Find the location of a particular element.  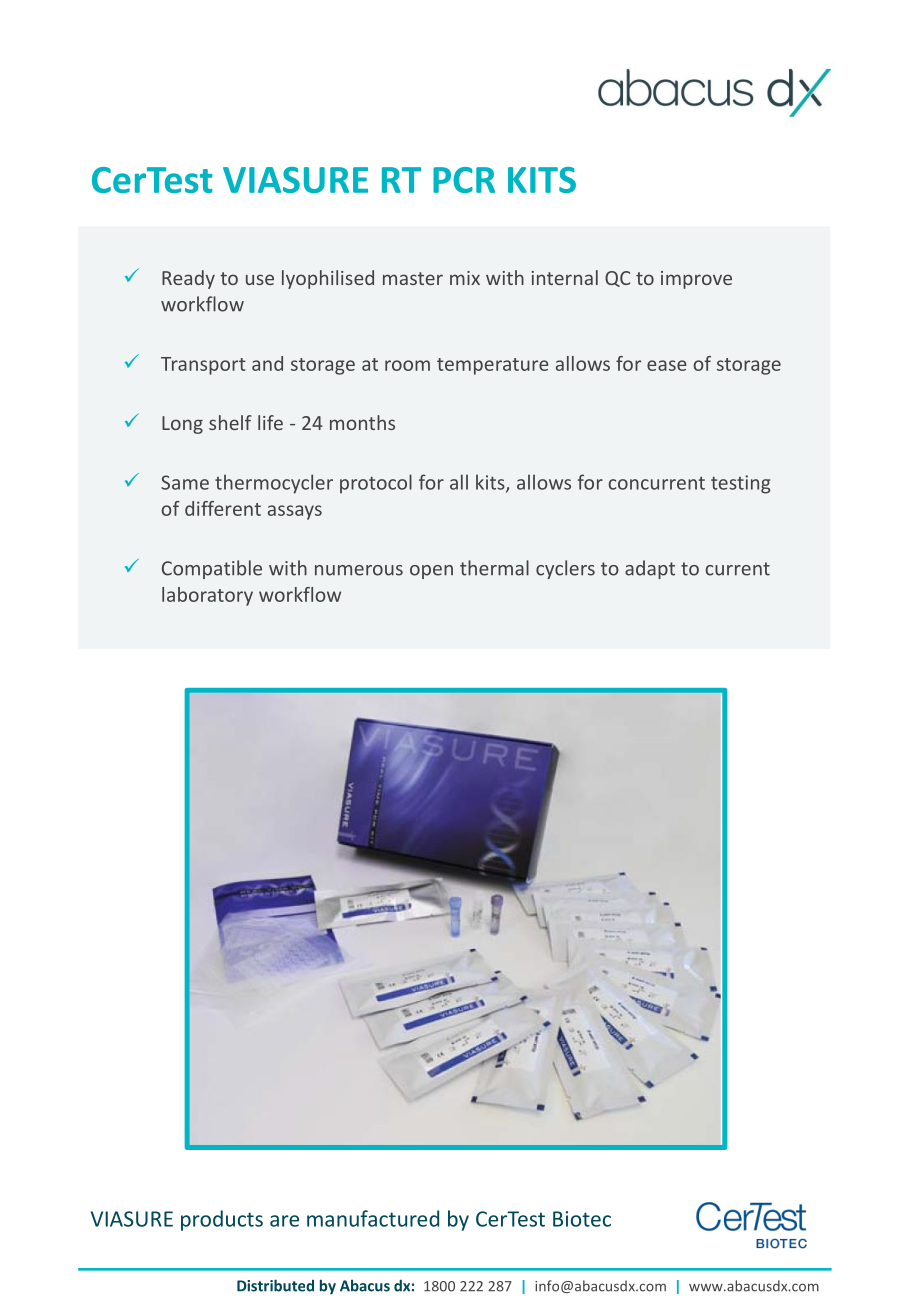

use is located at coordinates (260, 279).
